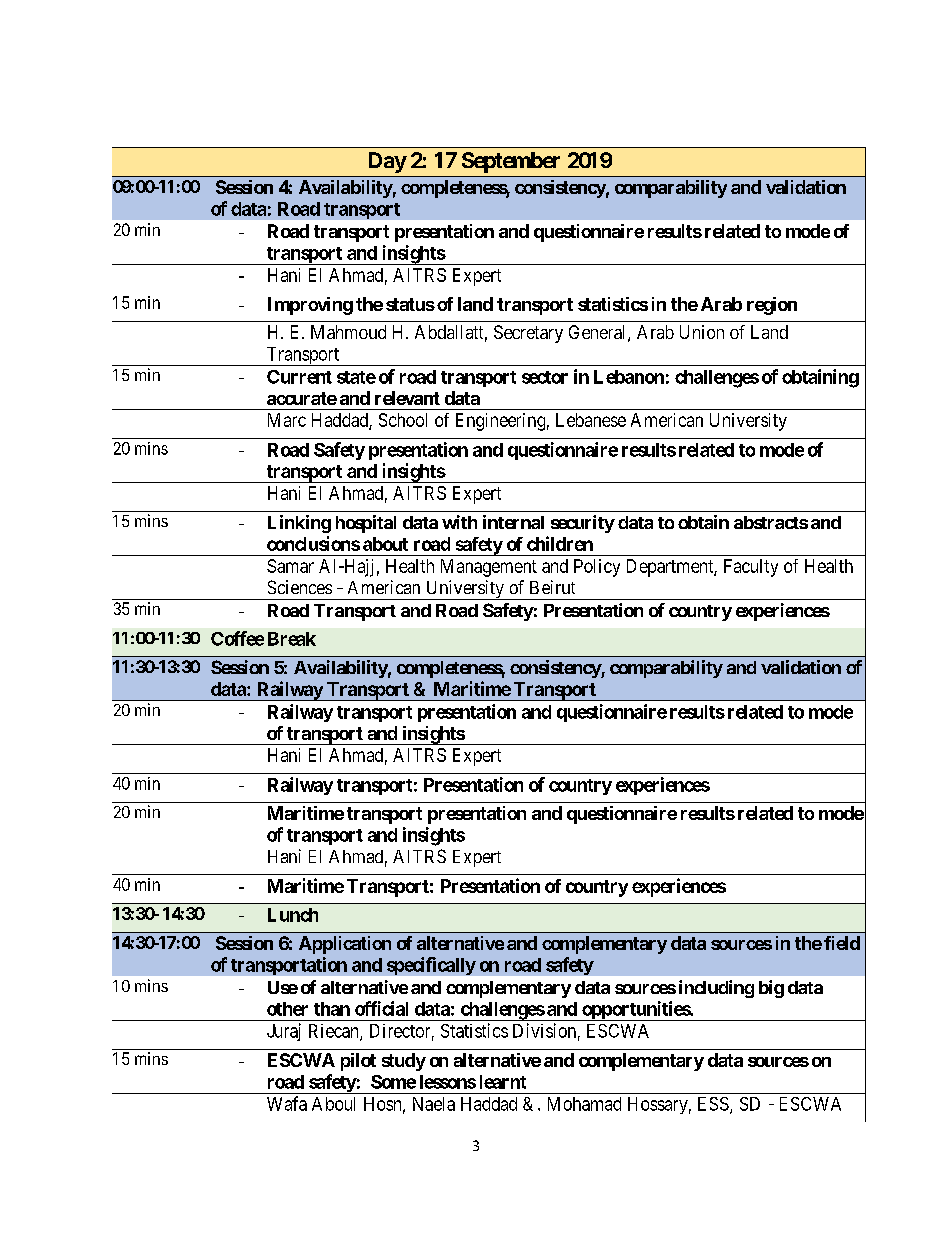  Describe the element at coordinates (751, 568) in the screenshot. I see `Faculty` at that location.
